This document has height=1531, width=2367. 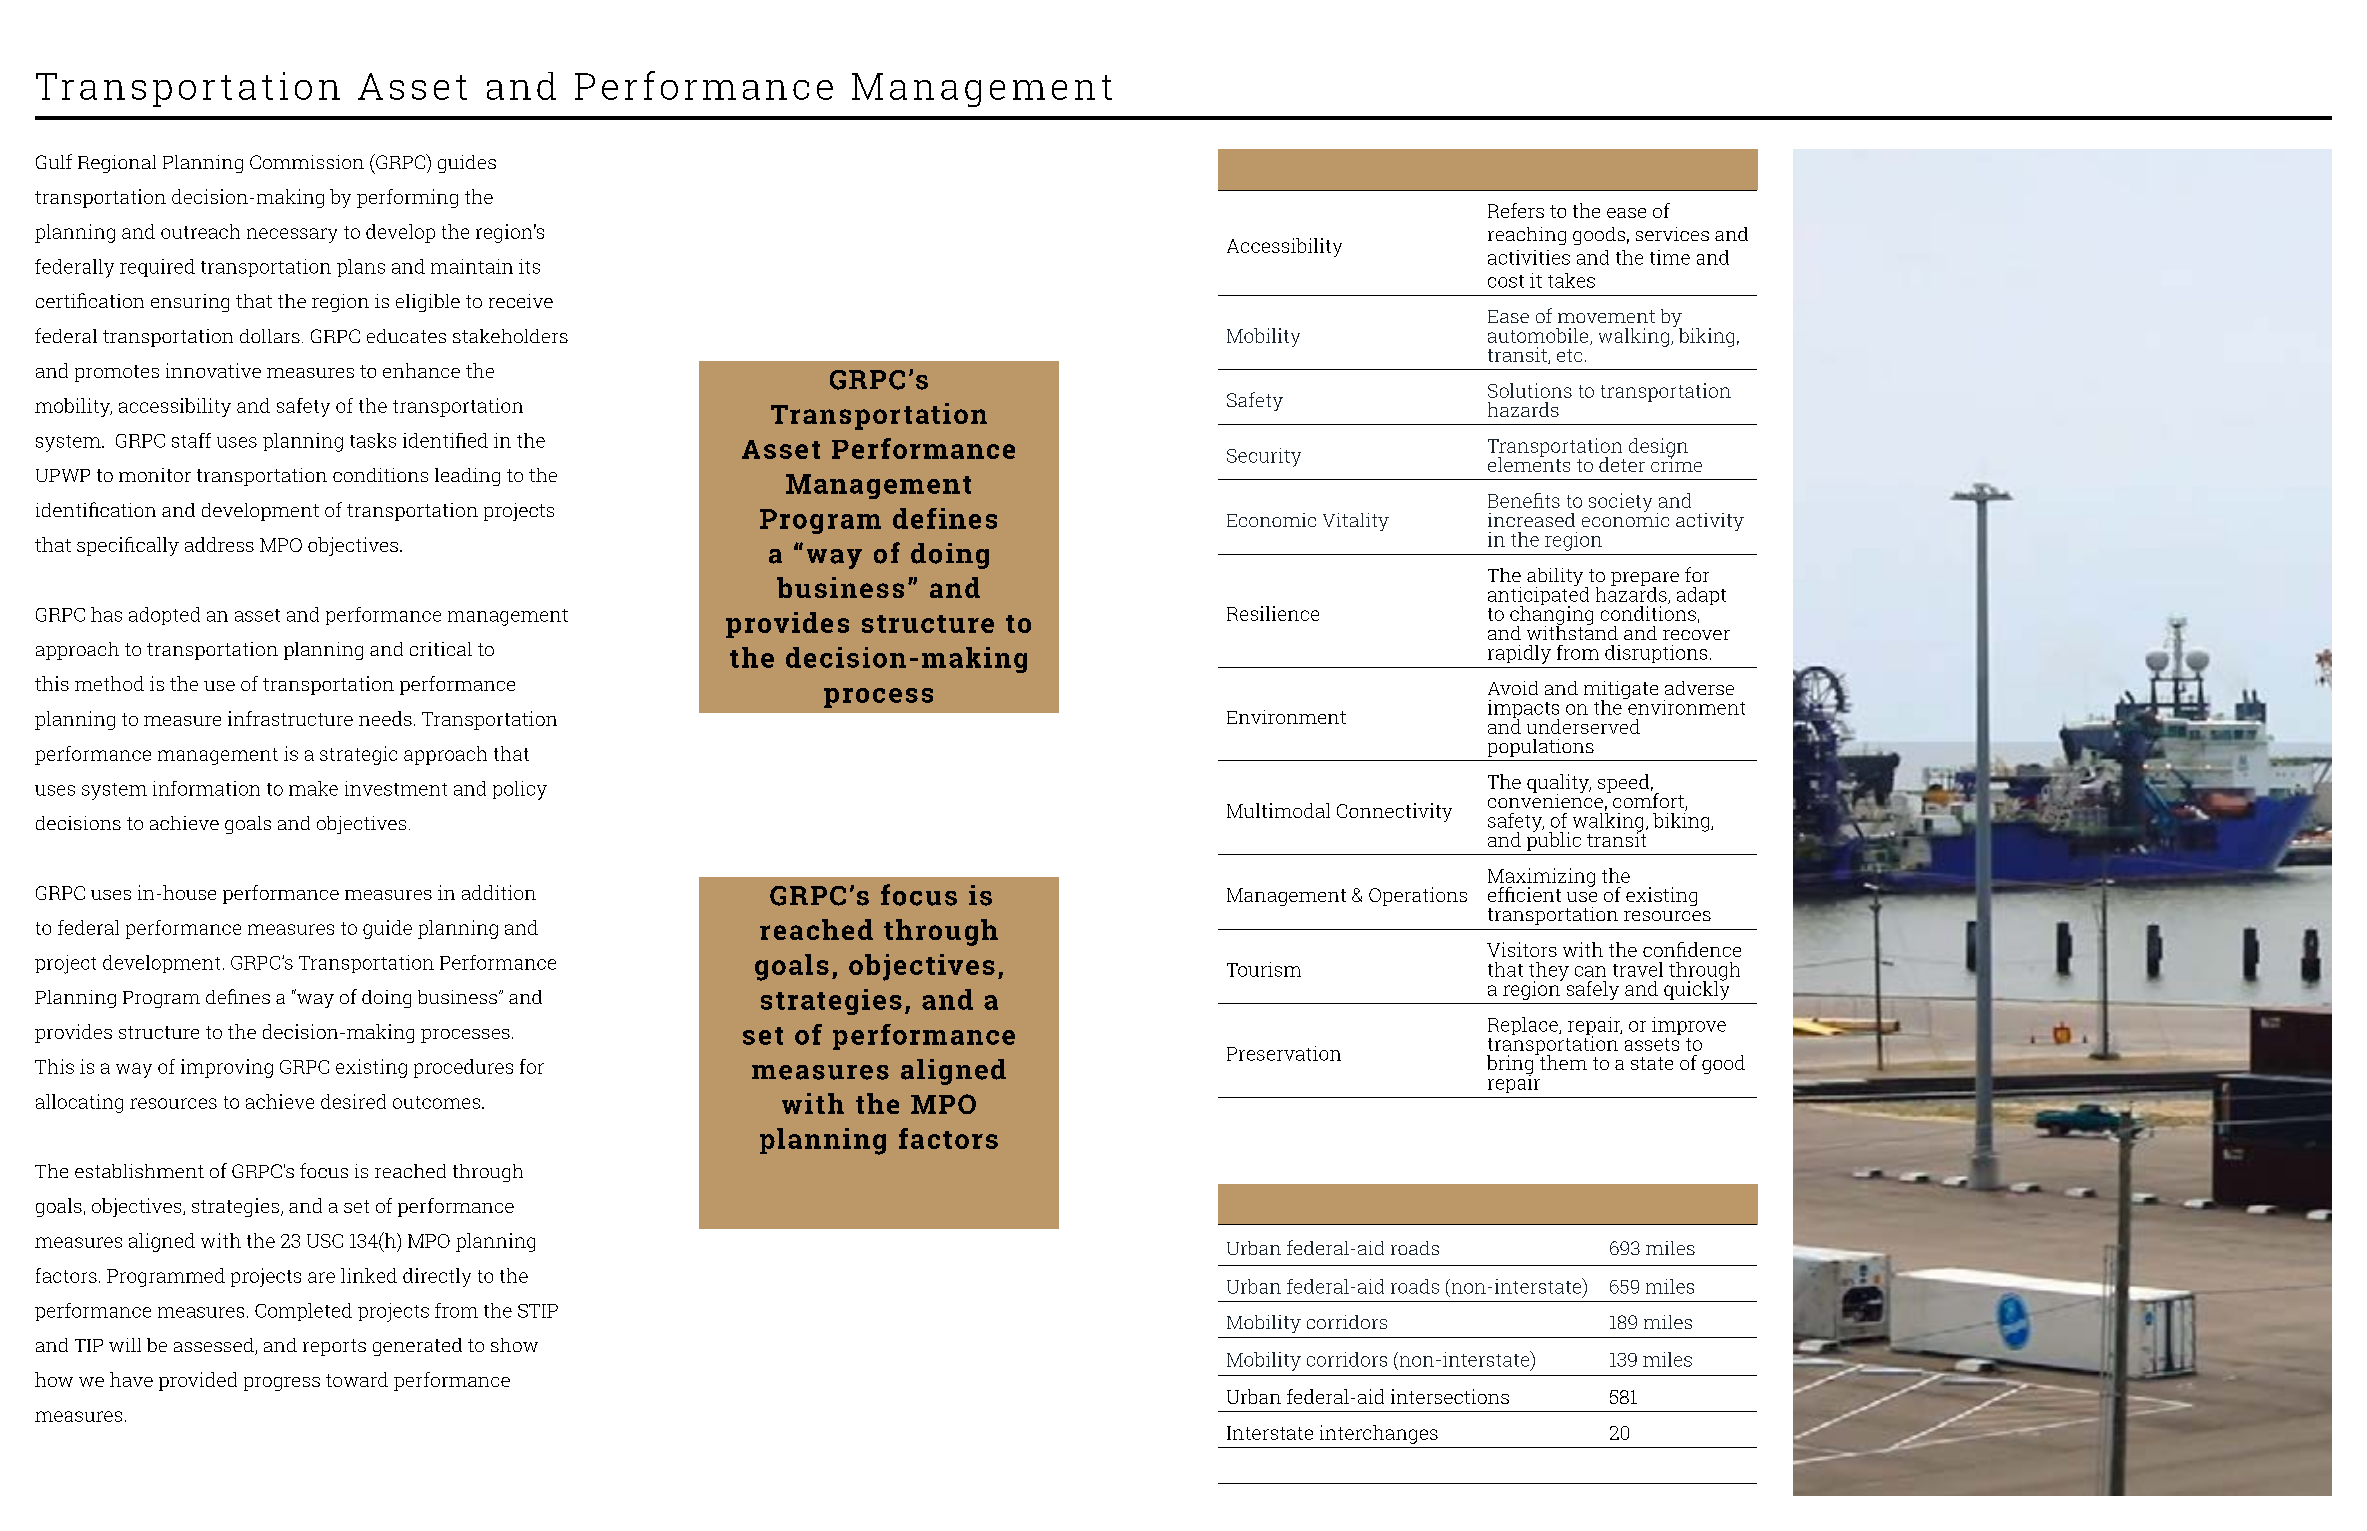 What do you see at coordinates (282, 1384) in the document?
I see `progress` at bounding box center [282, 1384].
